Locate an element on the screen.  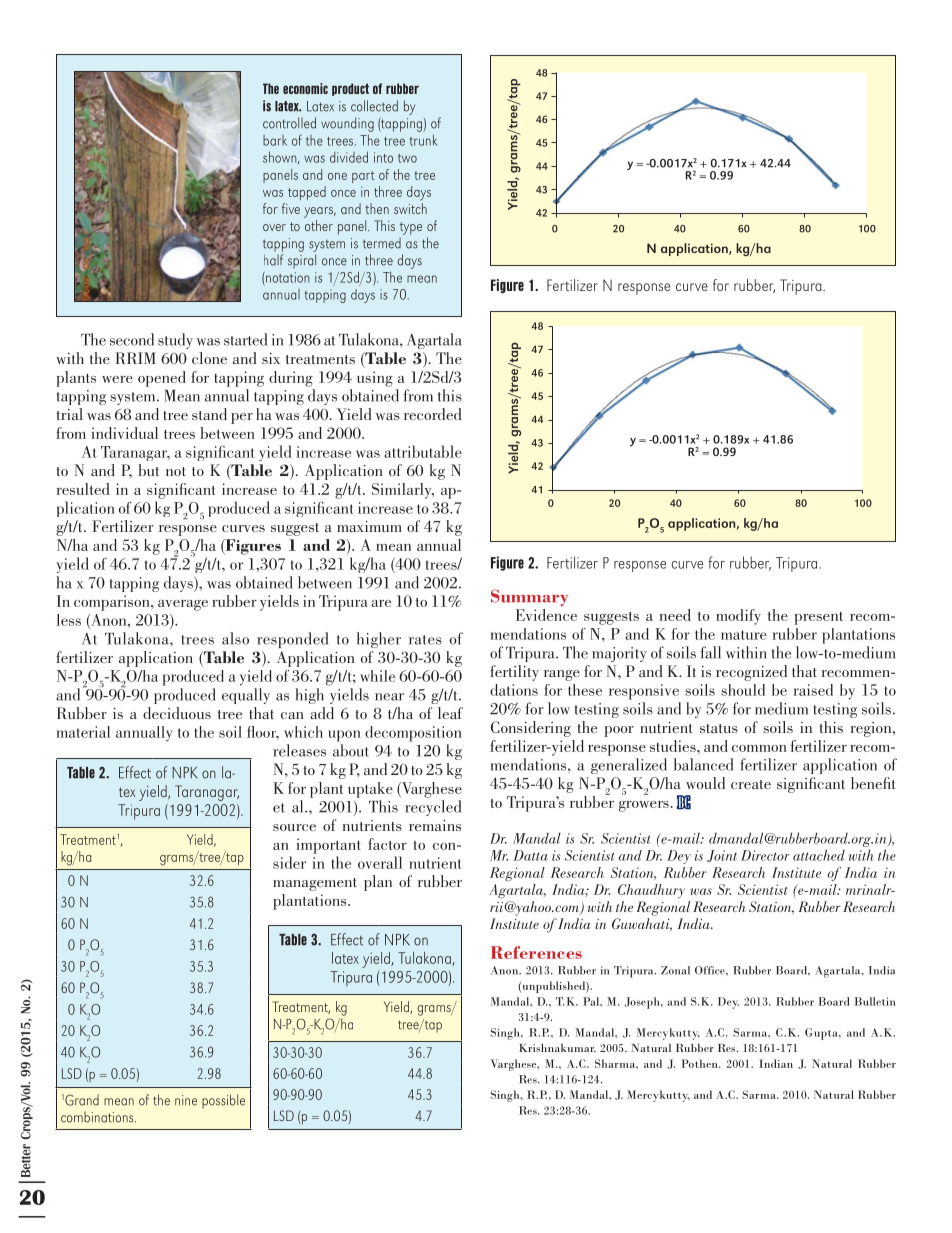
nine is located at coordinates (186, 1100).
